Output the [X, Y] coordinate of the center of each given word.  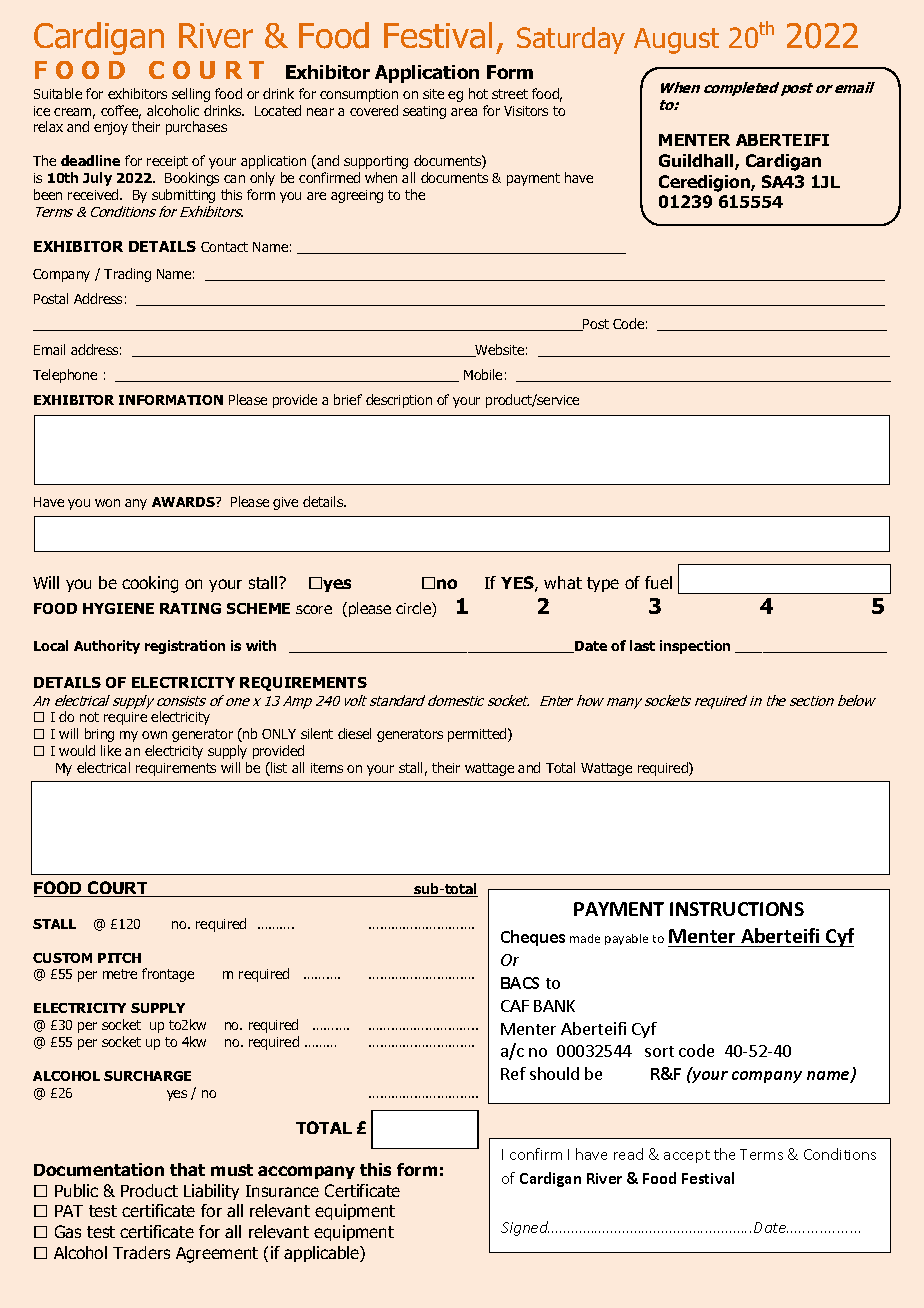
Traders [141, 1252]
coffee [121, 112]
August [676, 41]
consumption [359, 95]
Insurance [282, 1191]
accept [687, 1156]
